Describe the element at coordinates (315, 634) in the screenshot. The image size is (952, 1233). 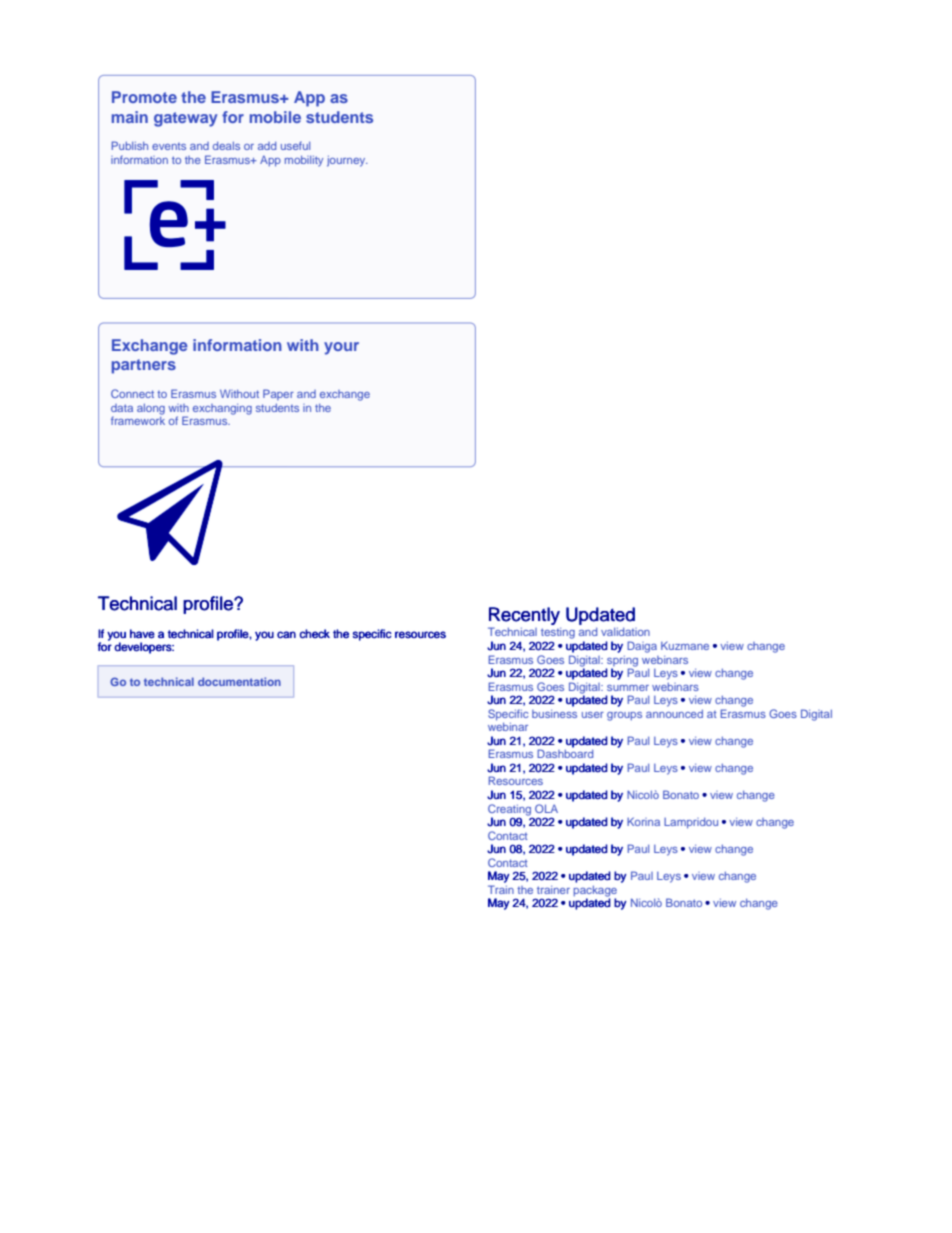
I see `check` at that location.
